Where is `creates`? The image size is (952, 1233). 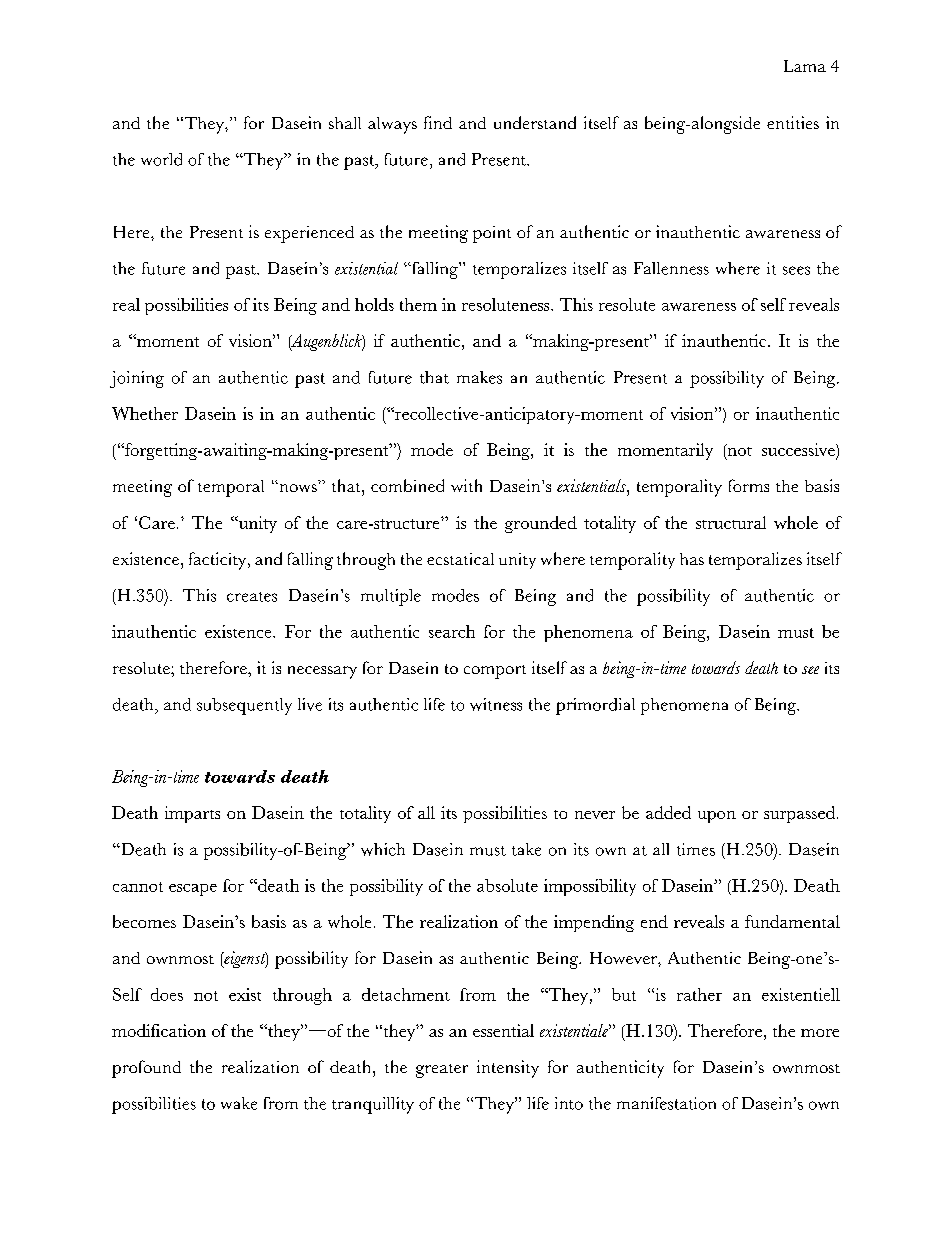
creates is located at coordinates (252, 597).
